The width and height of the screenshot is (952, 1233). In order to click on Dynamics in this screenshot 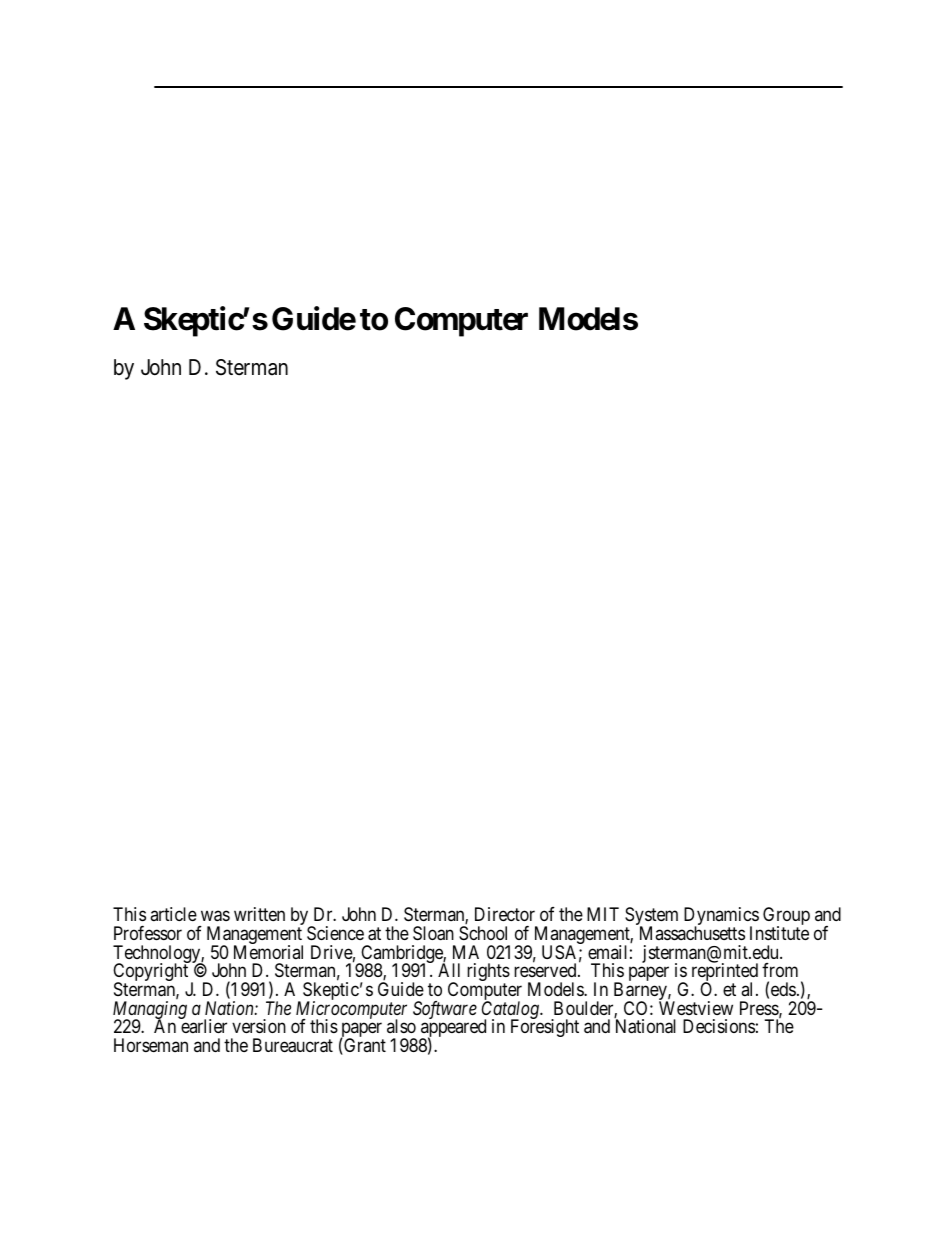, I will do `click(721, 917)`.
